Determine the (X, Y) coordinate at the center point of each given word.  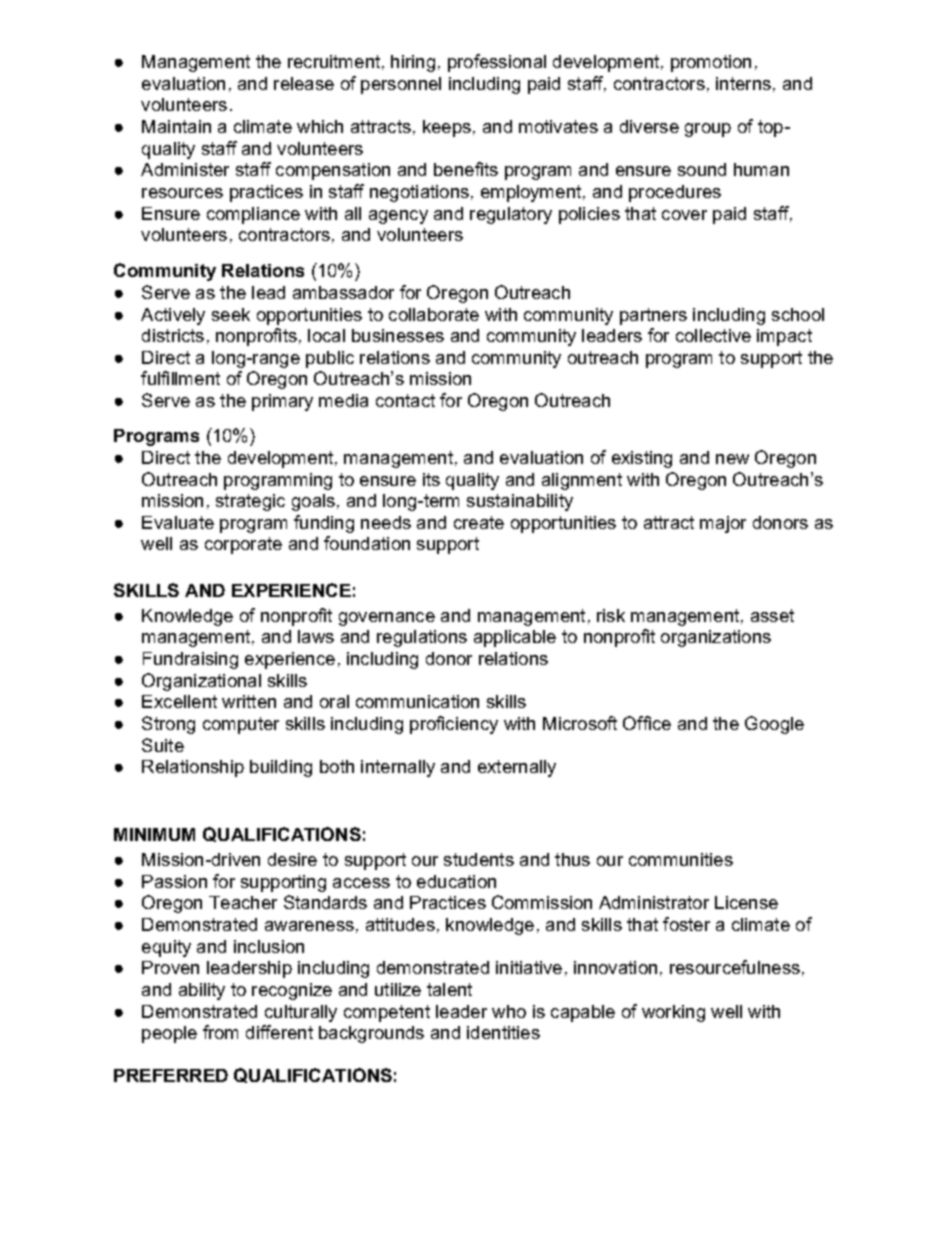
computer (241, 725)
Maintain (176, 126)
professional (497, 63)
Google (774, 725)
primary (282, 402)
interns (743, 83)
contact (405, 400)
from (220, 1032)
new (732, 459)
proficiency (454, 725)
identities (503, 1032)
